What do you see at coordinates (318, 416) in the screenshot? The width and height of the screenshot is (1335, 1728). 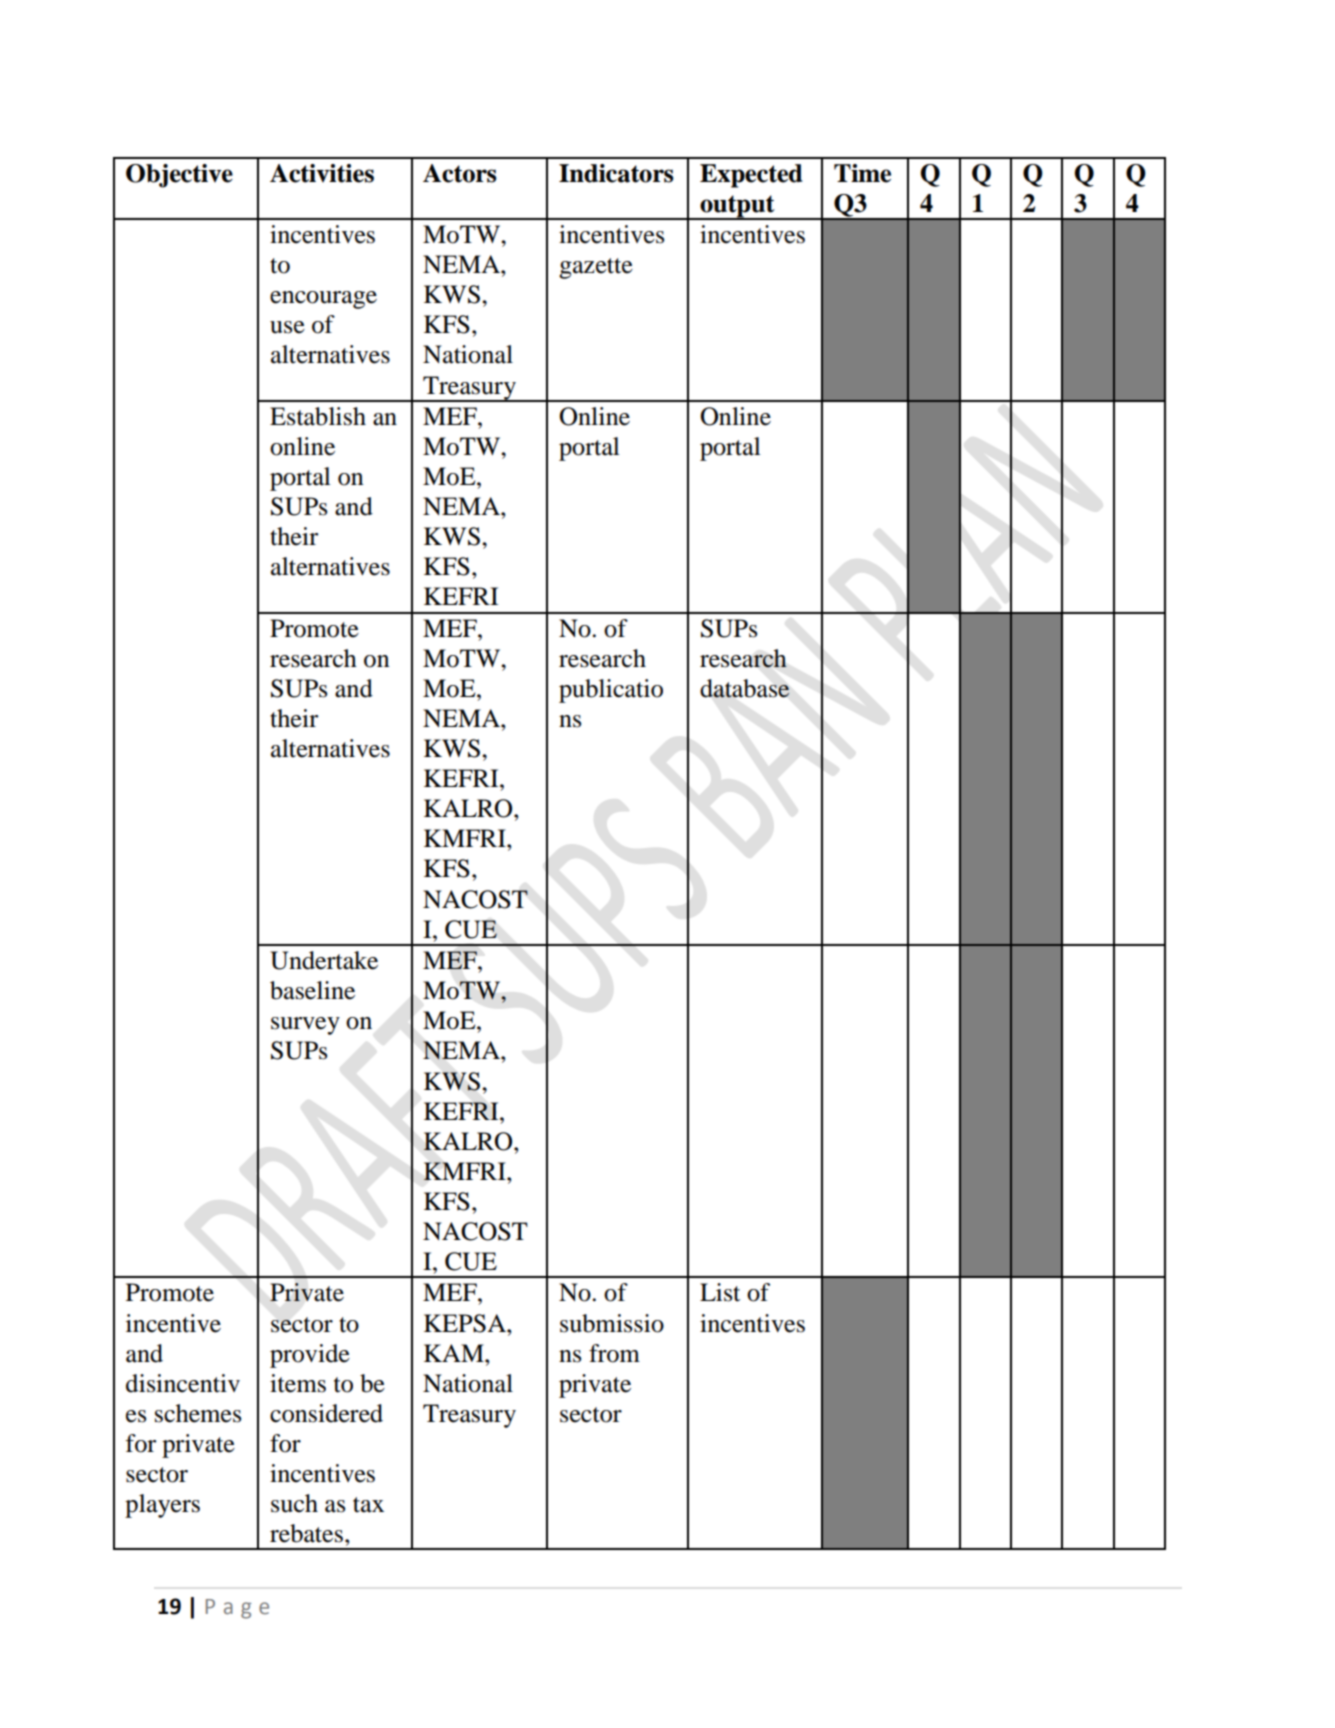 I see `Establish` at bounding box center [318, 416].
